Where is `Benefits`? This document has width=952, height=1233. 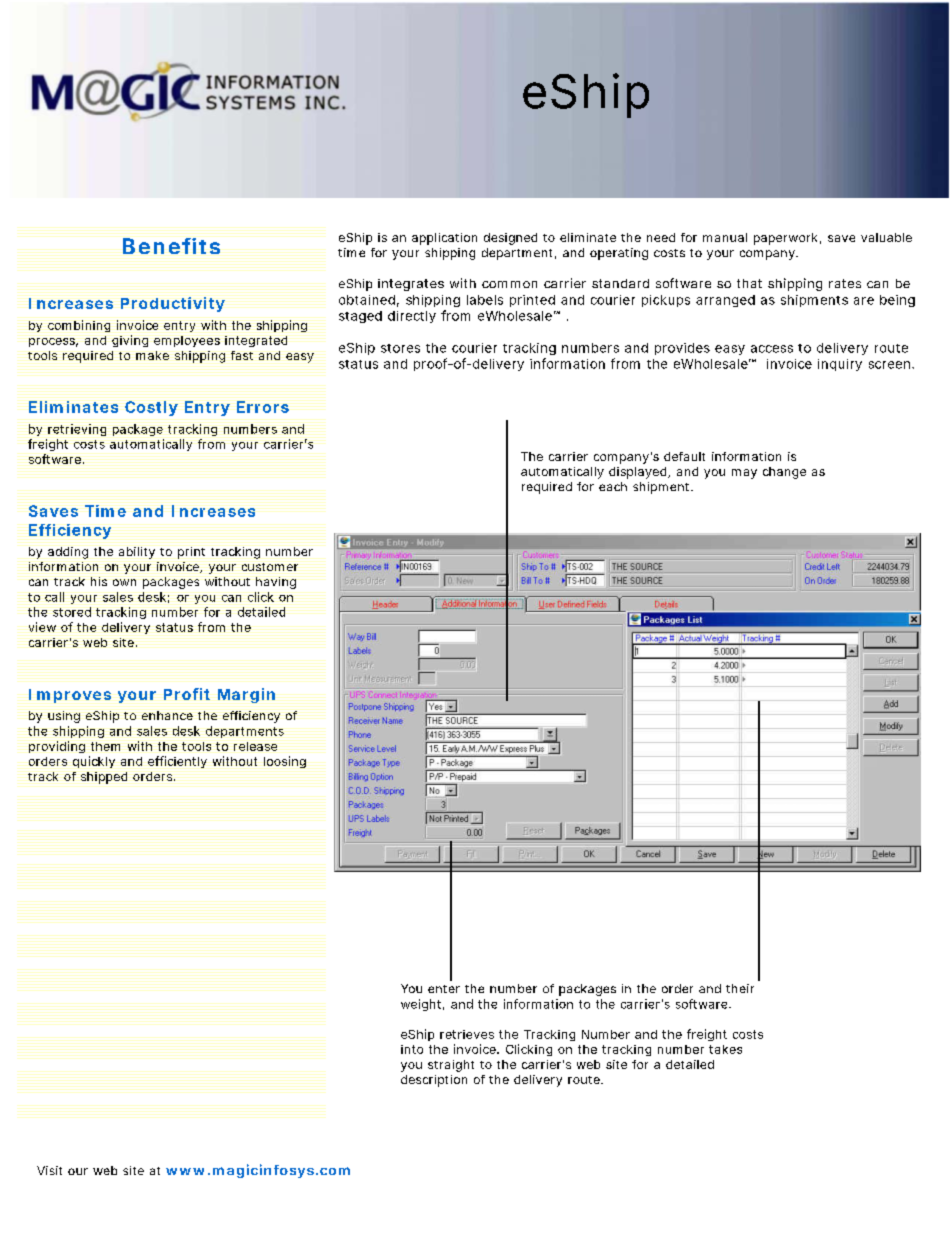
Benefits is located at coordinates (171, 246).
